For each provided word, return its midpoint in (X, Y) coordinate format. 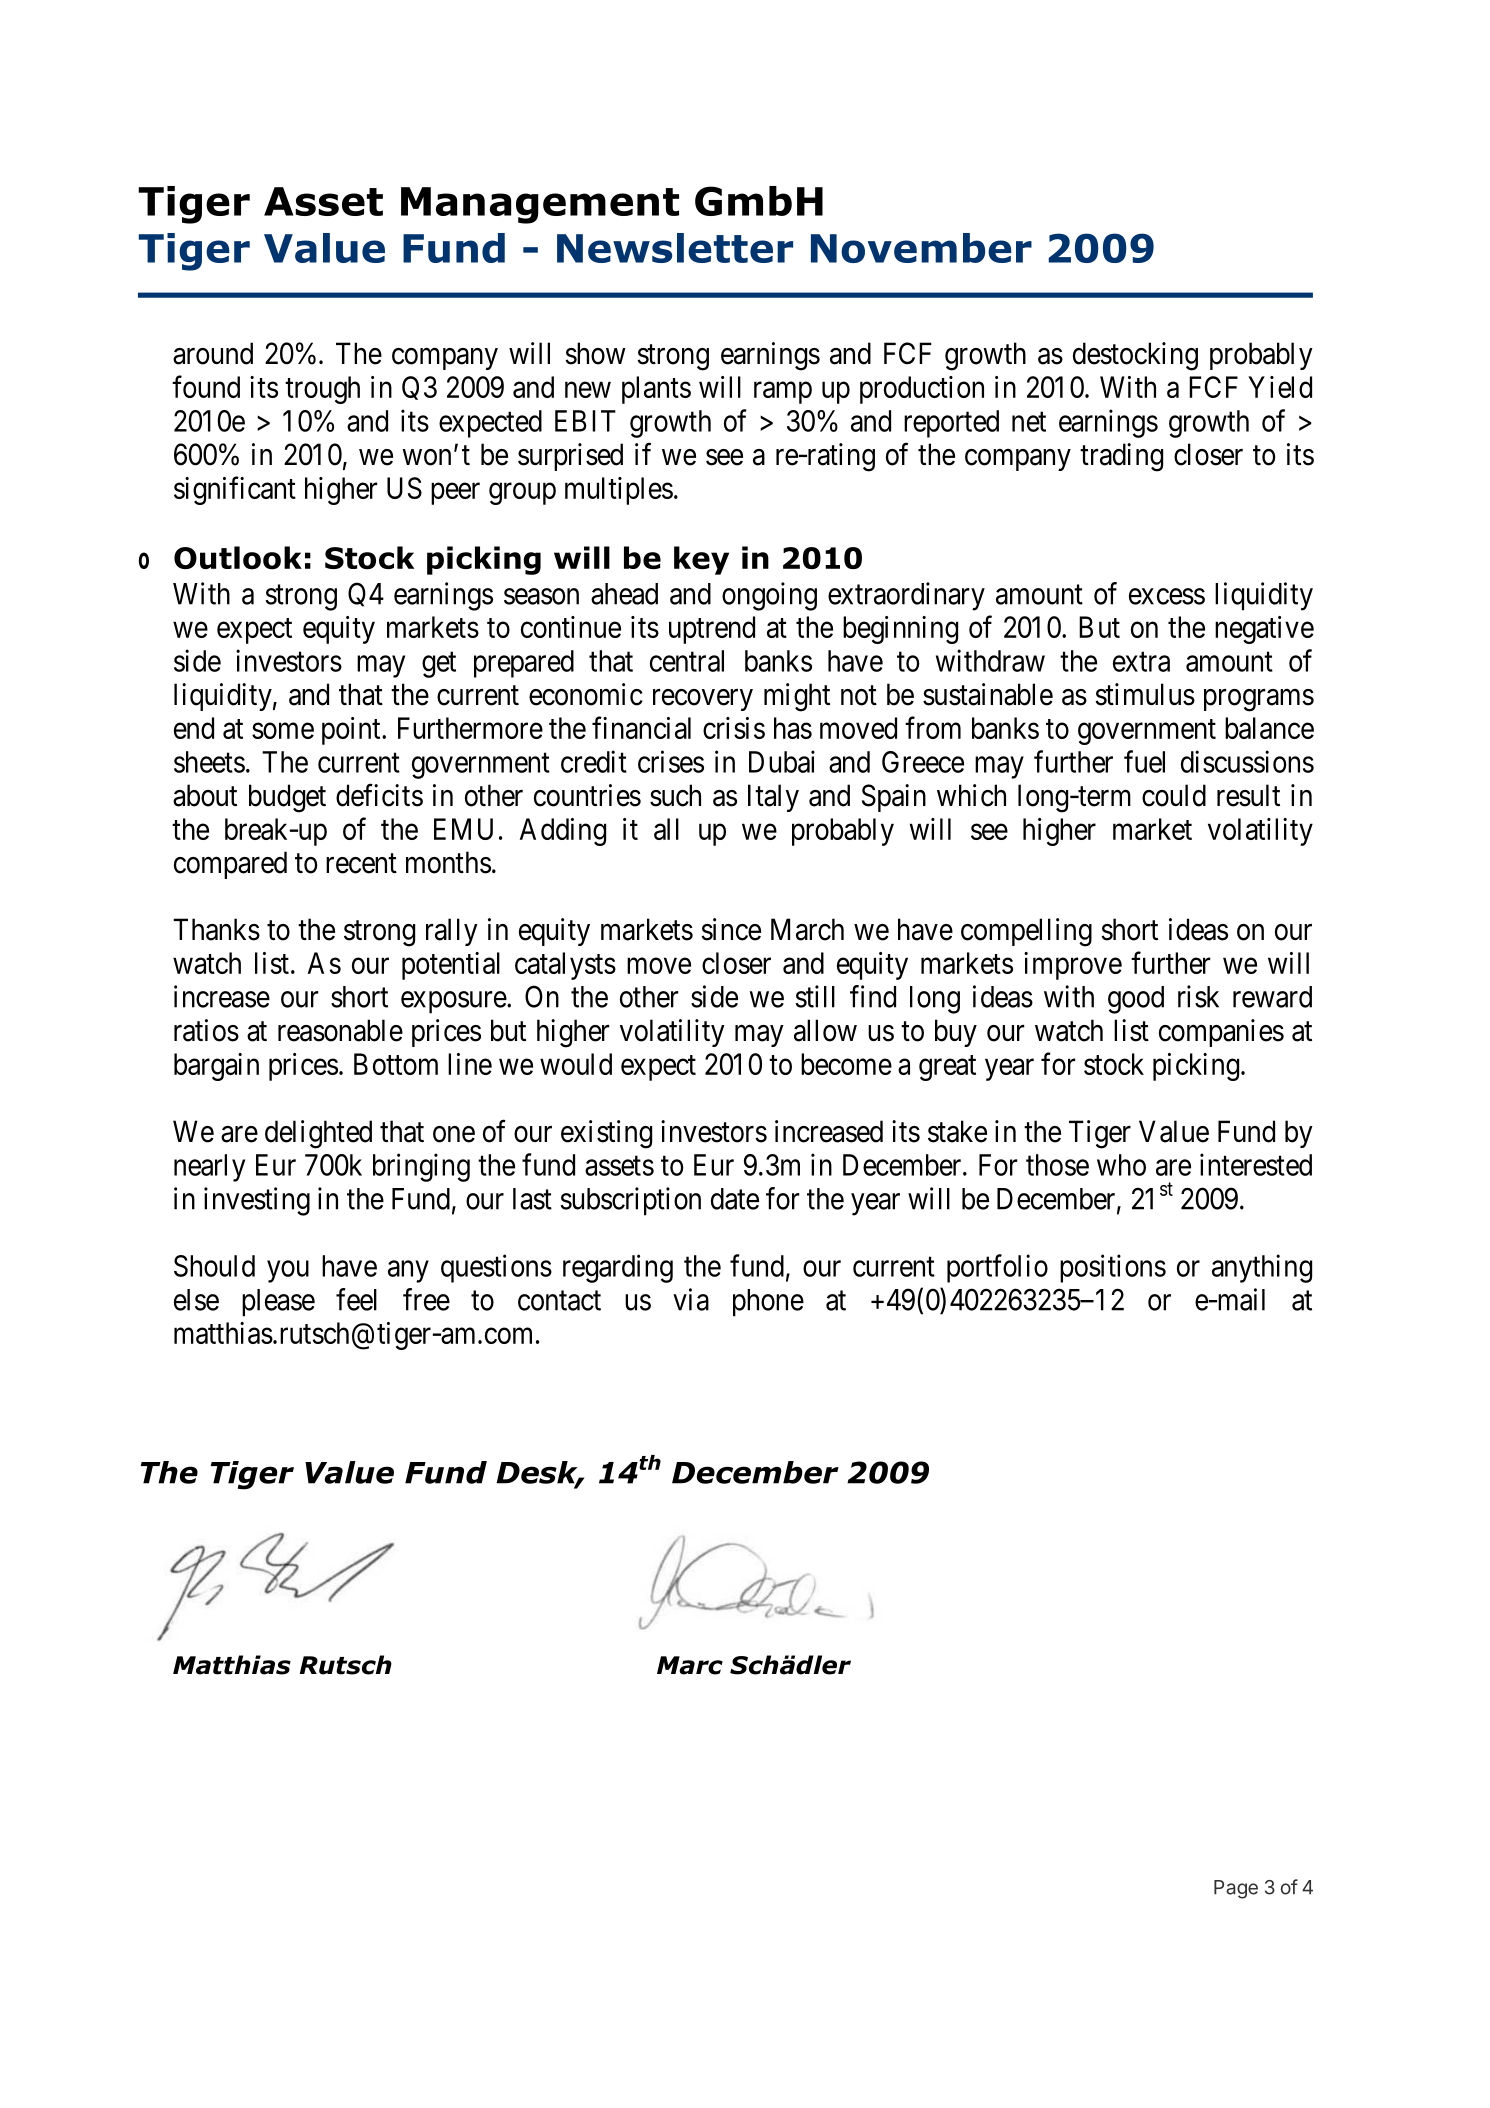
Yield (1280, 387)
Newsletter (675, 248)
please (278, 1303)
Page (1236, 1889)
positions (1113, 1268)
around (213, 353)
